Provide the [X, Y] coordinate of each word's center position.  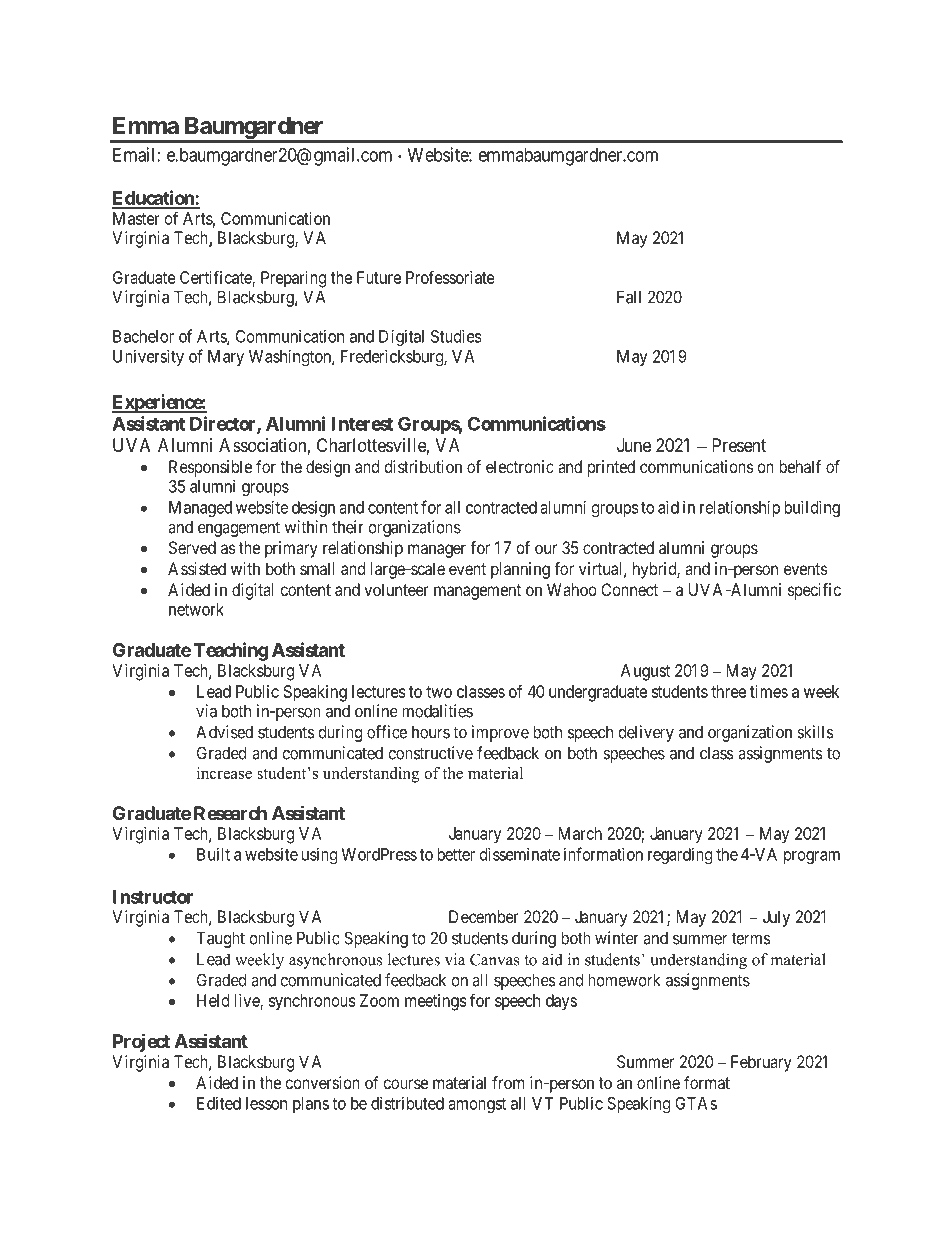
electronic [520, 466]
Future [379, 277]
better [456, 854]
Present [739, 445]
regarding [680, 855]
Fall [629, 297]
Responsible [210, 468]
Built [213, 854]
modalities [437, 711]
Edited [219, 1103]
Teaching [231, 651]
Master [136, 218]
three [728, 691]
